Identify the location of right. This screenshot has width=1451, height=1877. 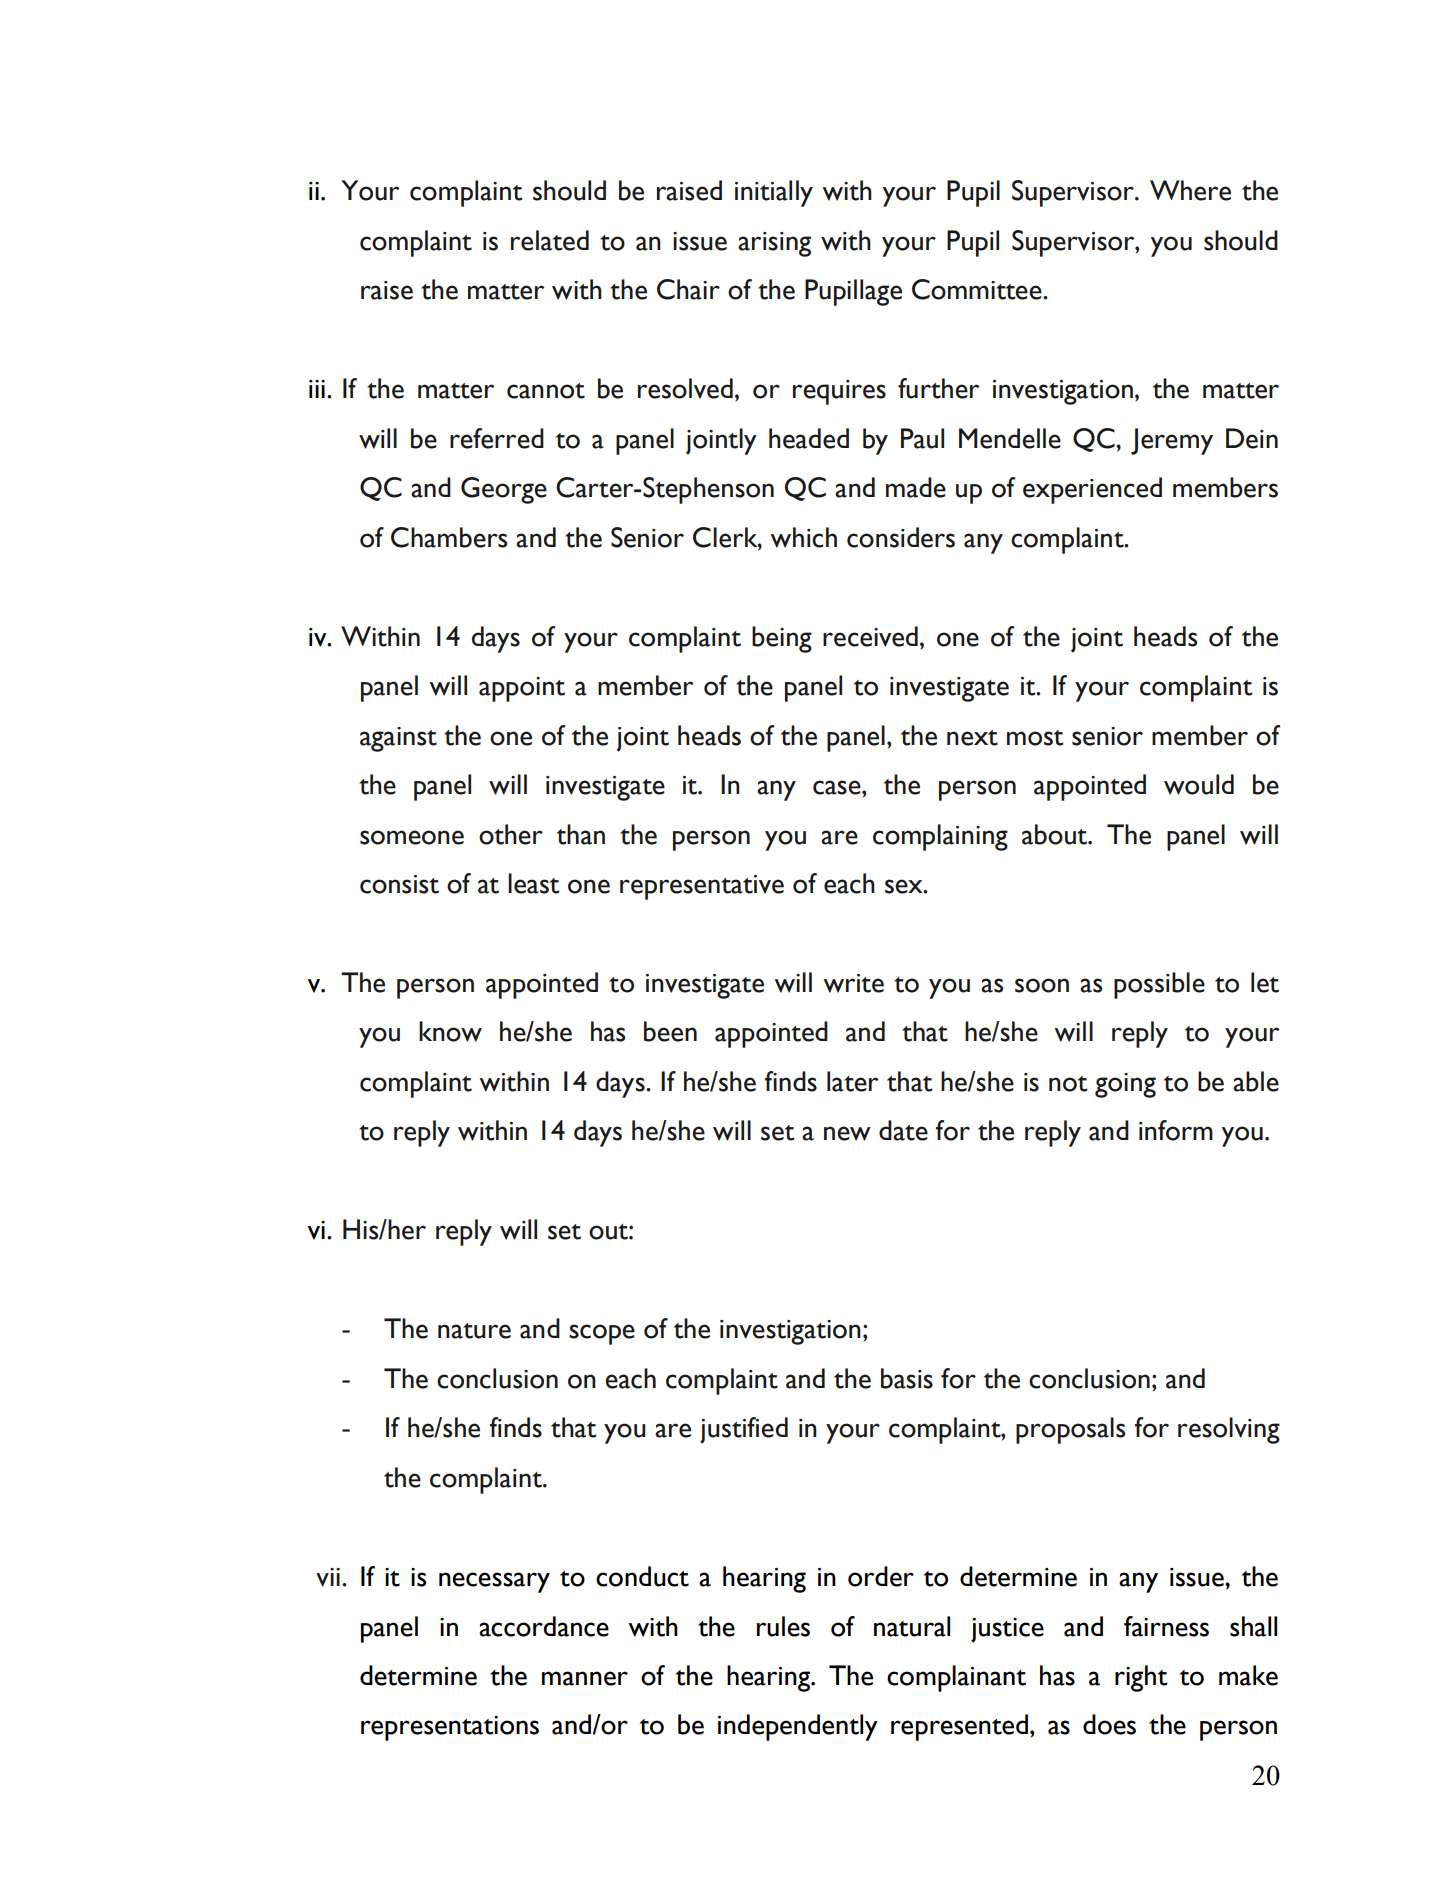
(1141, 1678).
